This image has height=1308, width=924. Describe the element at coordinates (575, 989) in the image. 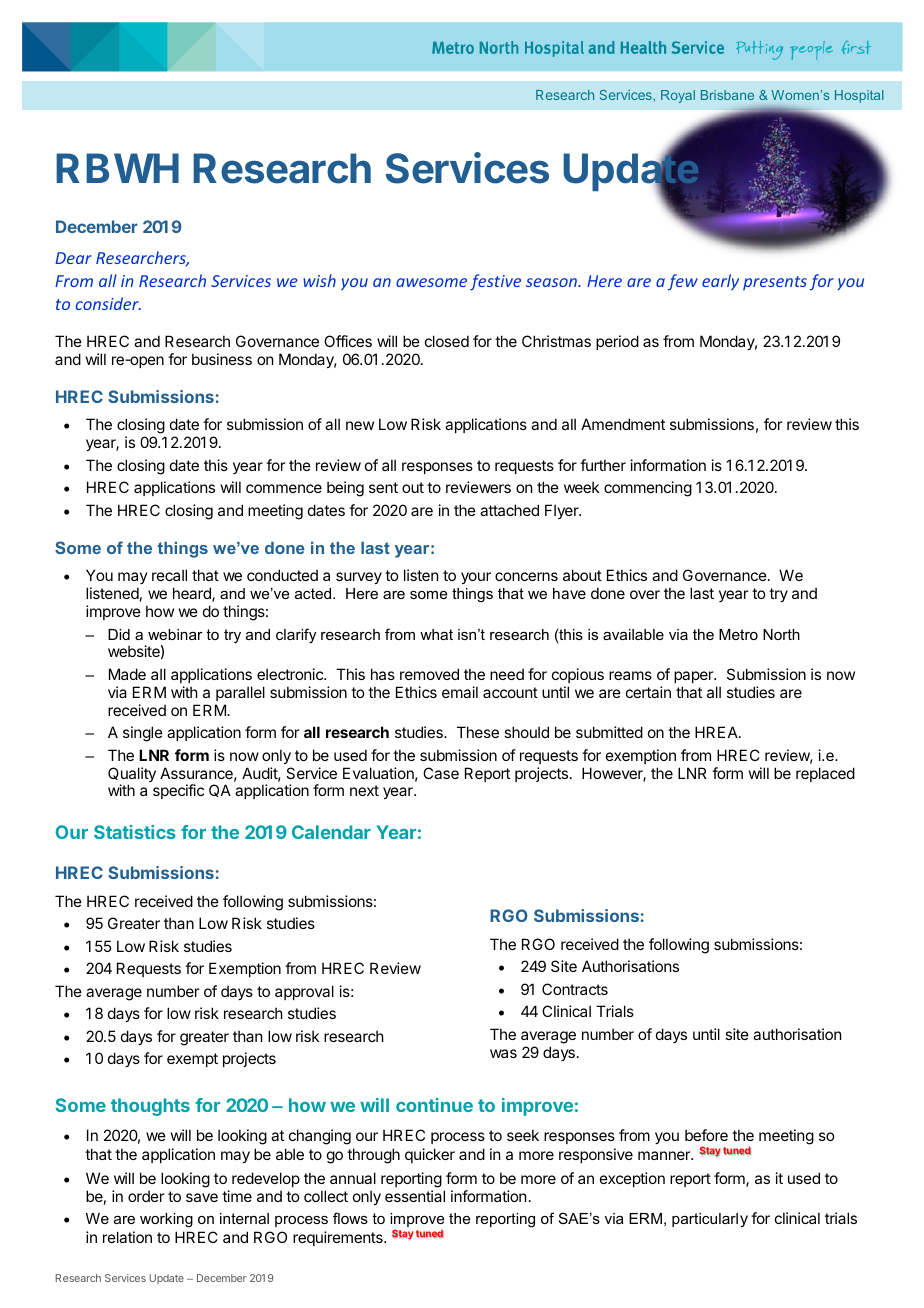

I see `Contracts` at that location.
